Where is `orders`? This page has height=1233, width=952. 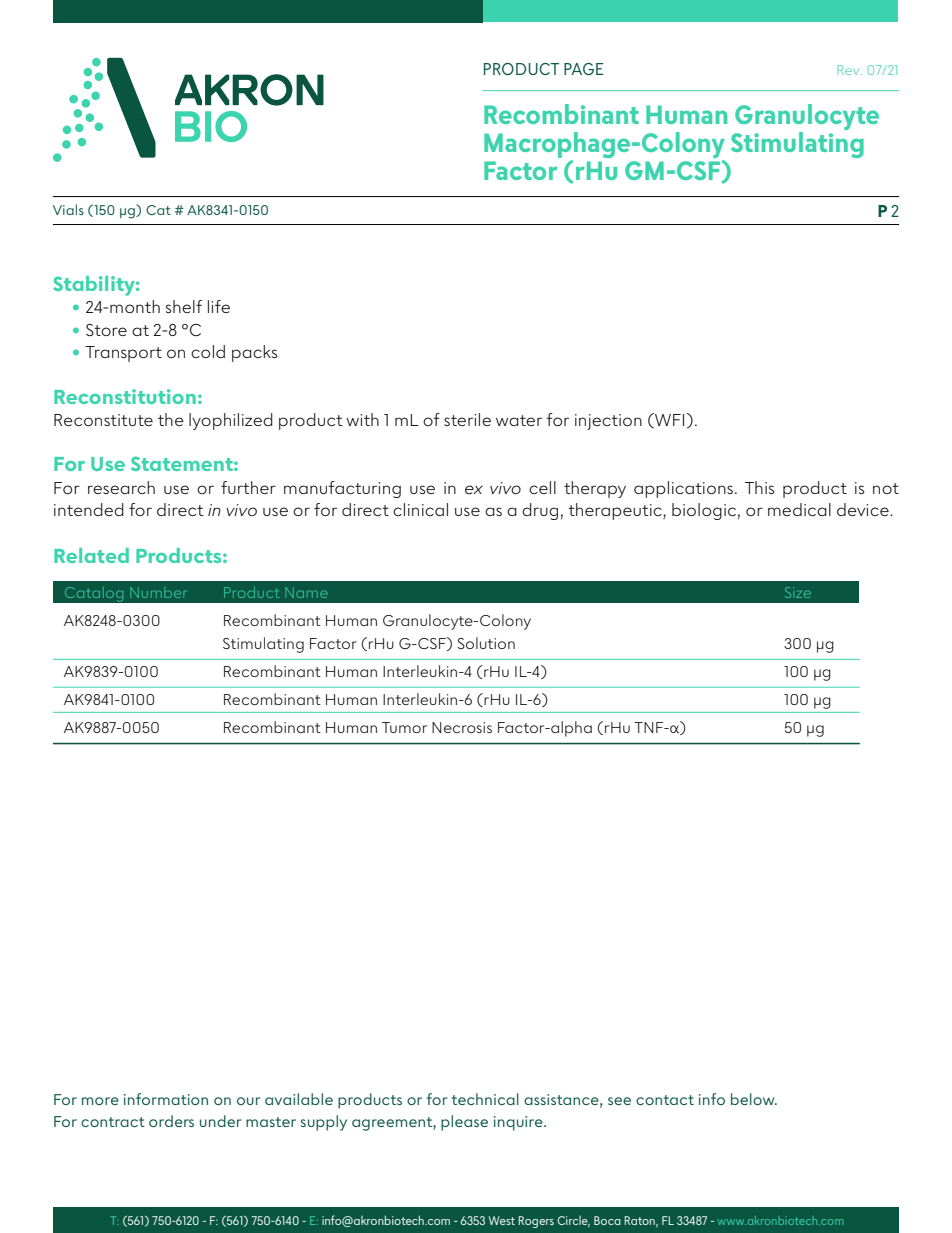
orders is located at coordinates (171, 1121).
